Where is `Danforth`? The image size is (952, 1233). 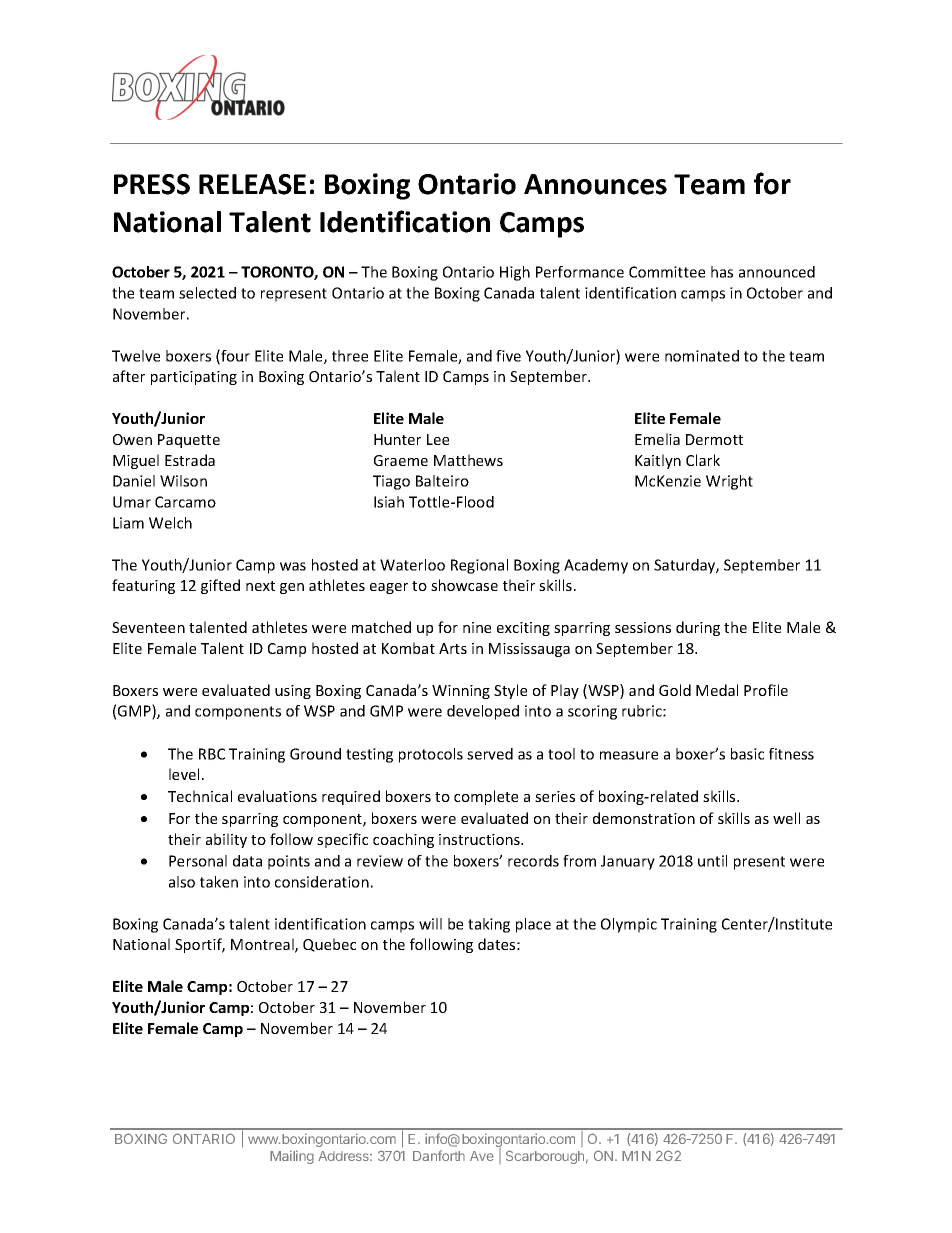 Danforth is located at coordinates (439, 1155).
